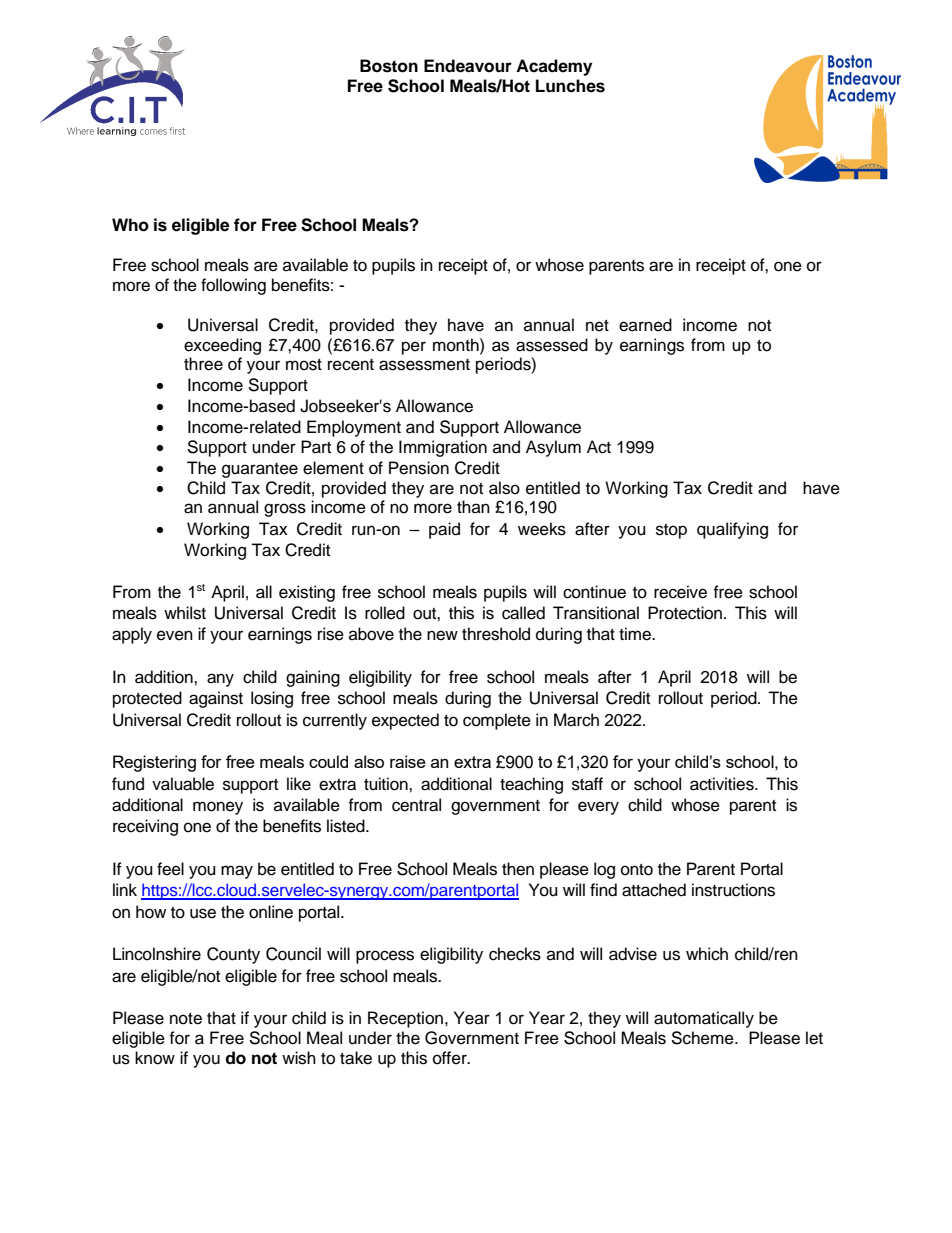 The width and height of the image is (952, 1233). Describe the element at coordinates (183, 784) in the image. I see `valuable` at that location.
